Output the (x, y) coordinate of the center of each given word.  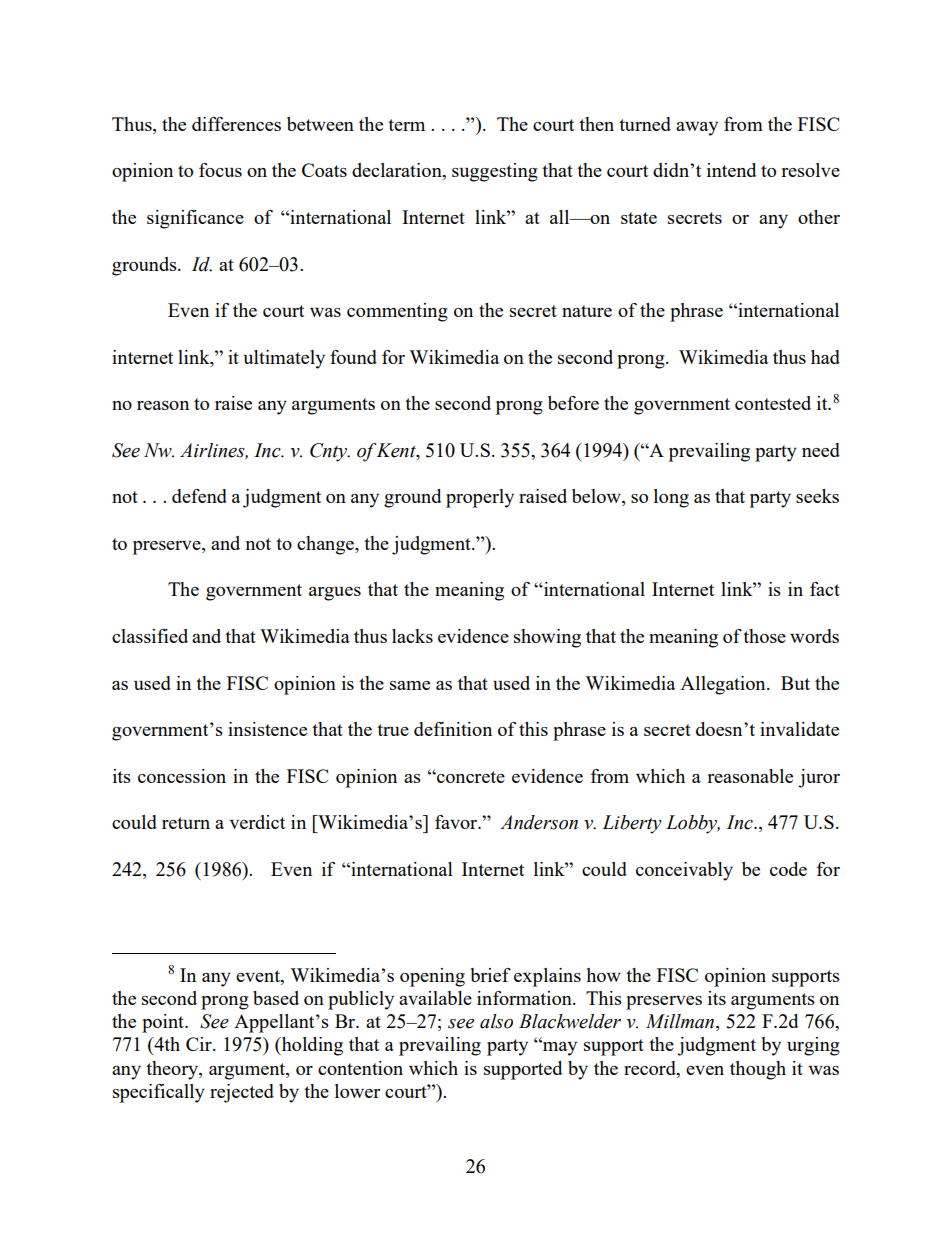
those (764, 636)
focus (220, 170)
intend (731, 170)
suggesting (495, 172)
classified (150, 636)
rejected (242, 1093)
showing (547, 638)
